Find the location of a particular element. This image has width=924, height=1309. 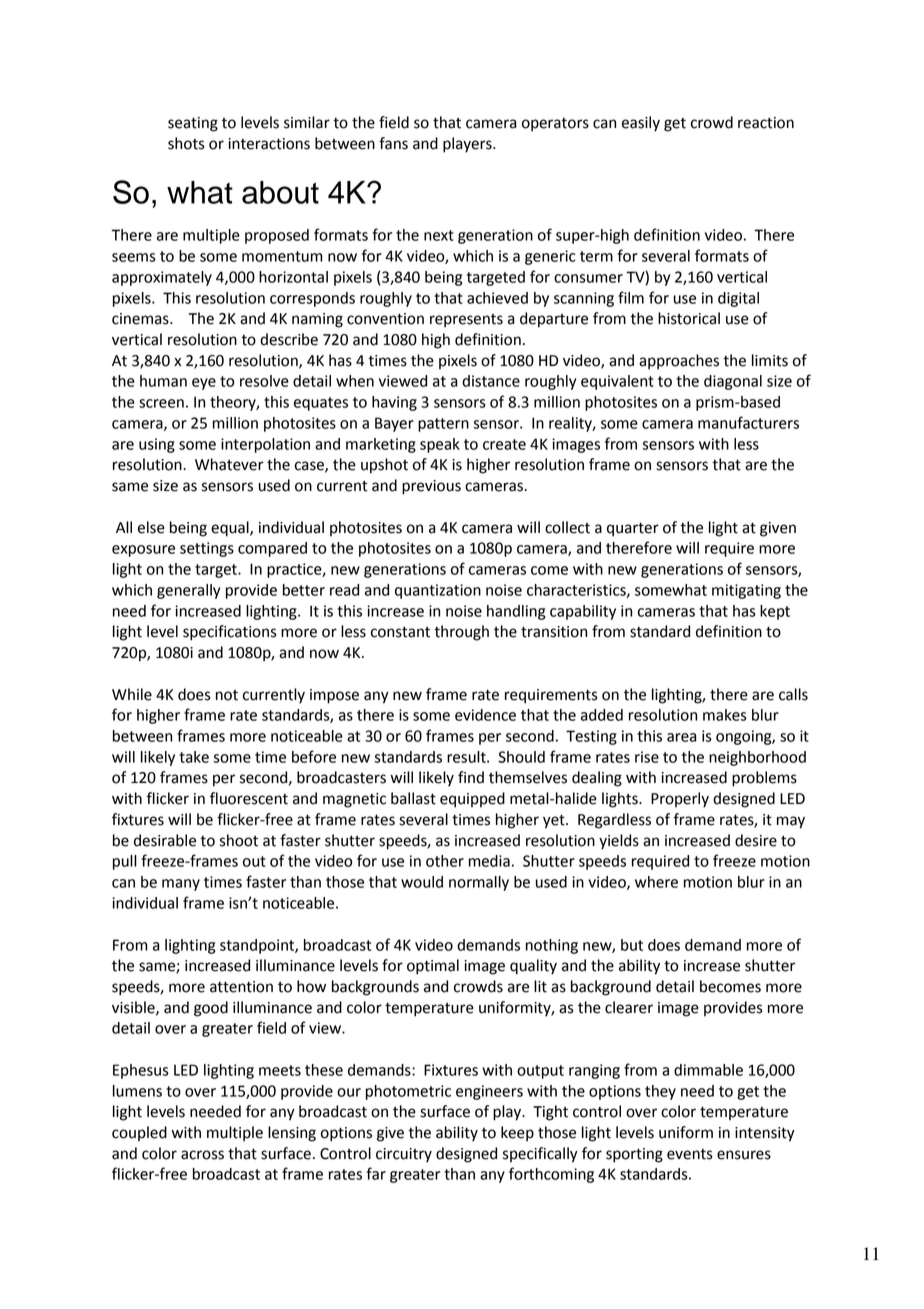

shots is located at coordinates (186, 143).
